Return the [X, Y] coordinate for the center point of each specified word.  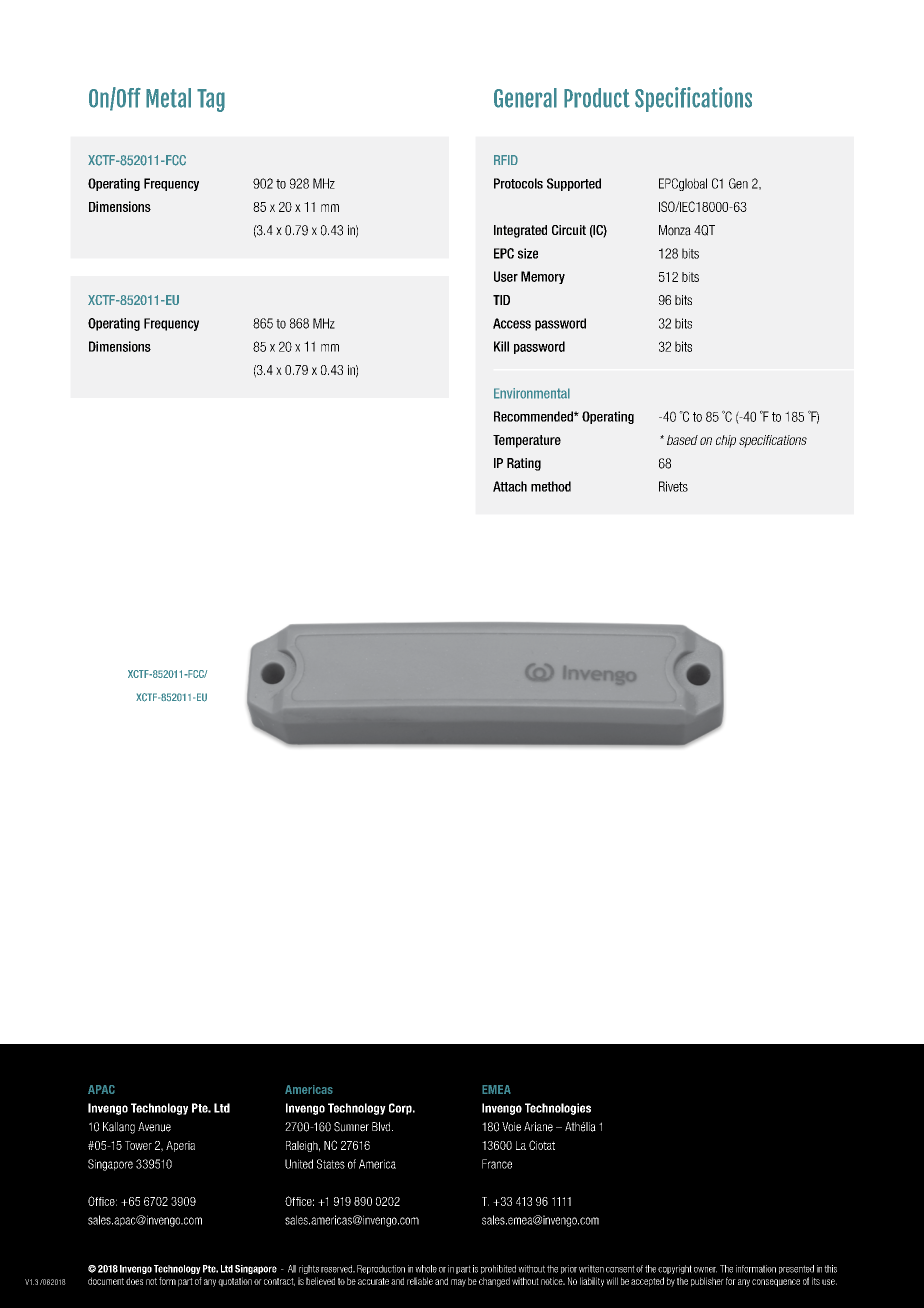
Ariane [538, 1127]
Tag [211, 100]
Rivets [673, 486]
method [551, 486]
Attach [510, 486]
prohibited [498, 1269]
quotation [235, 1282]
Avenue [154, 1127]
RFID [506, 160]
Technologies [558, 1109]
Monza [675, 230]
